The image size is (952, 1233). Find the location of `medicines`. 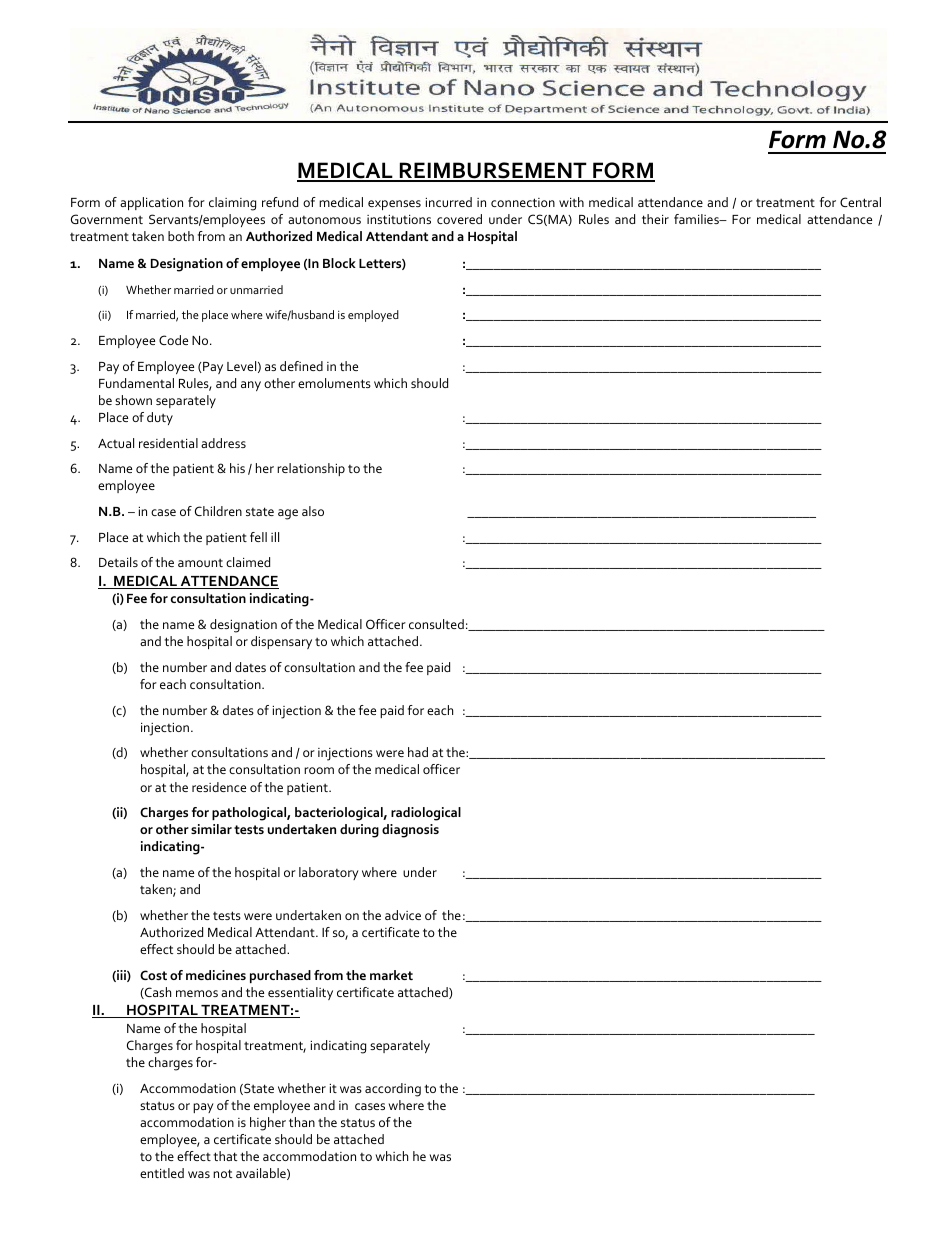

medicines is located at coordinates (216, 975).
